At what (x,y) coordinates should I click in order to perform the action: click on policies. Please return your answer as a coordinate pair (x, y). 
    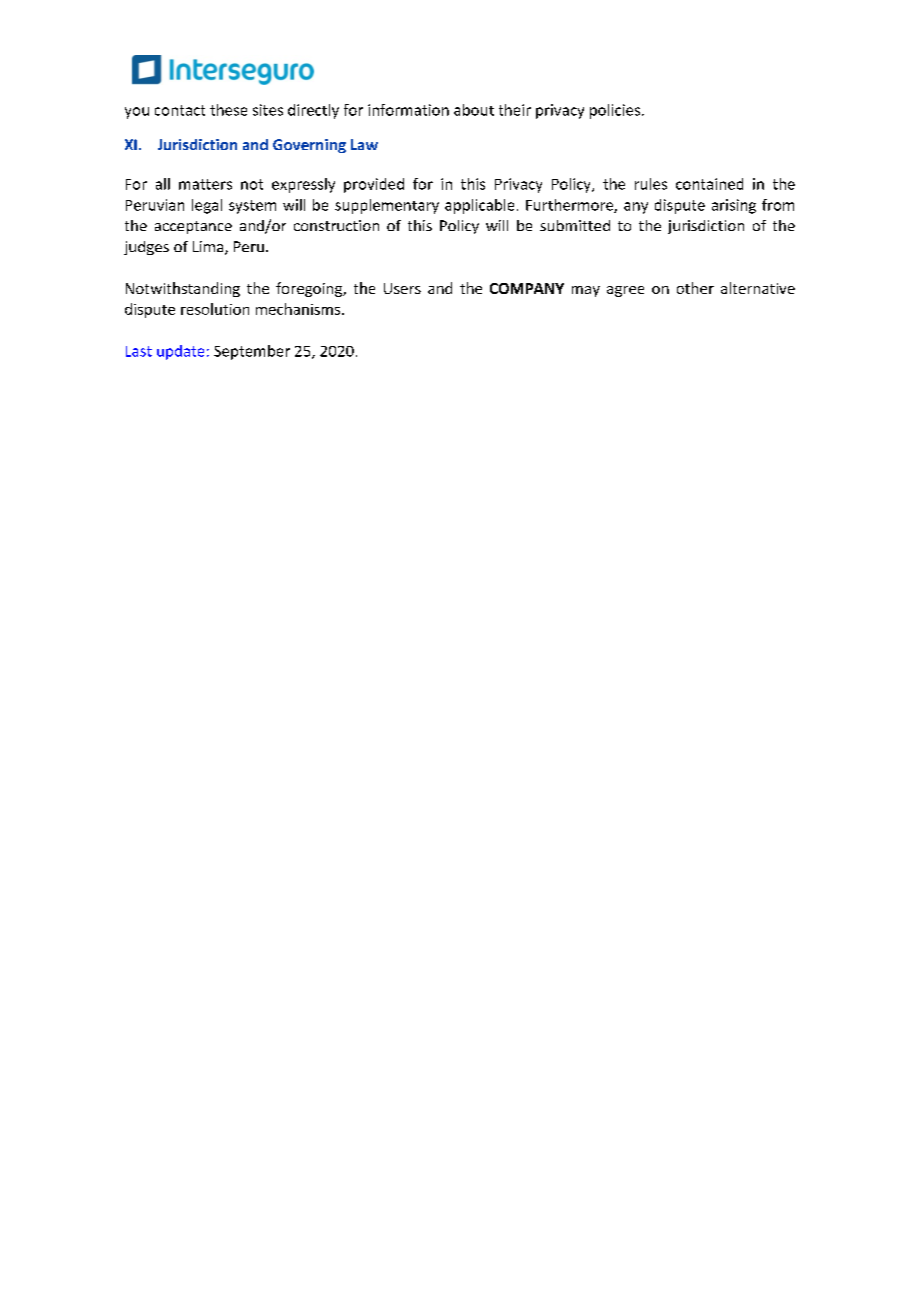
    Looking at the image, I should click on (616, 111).
